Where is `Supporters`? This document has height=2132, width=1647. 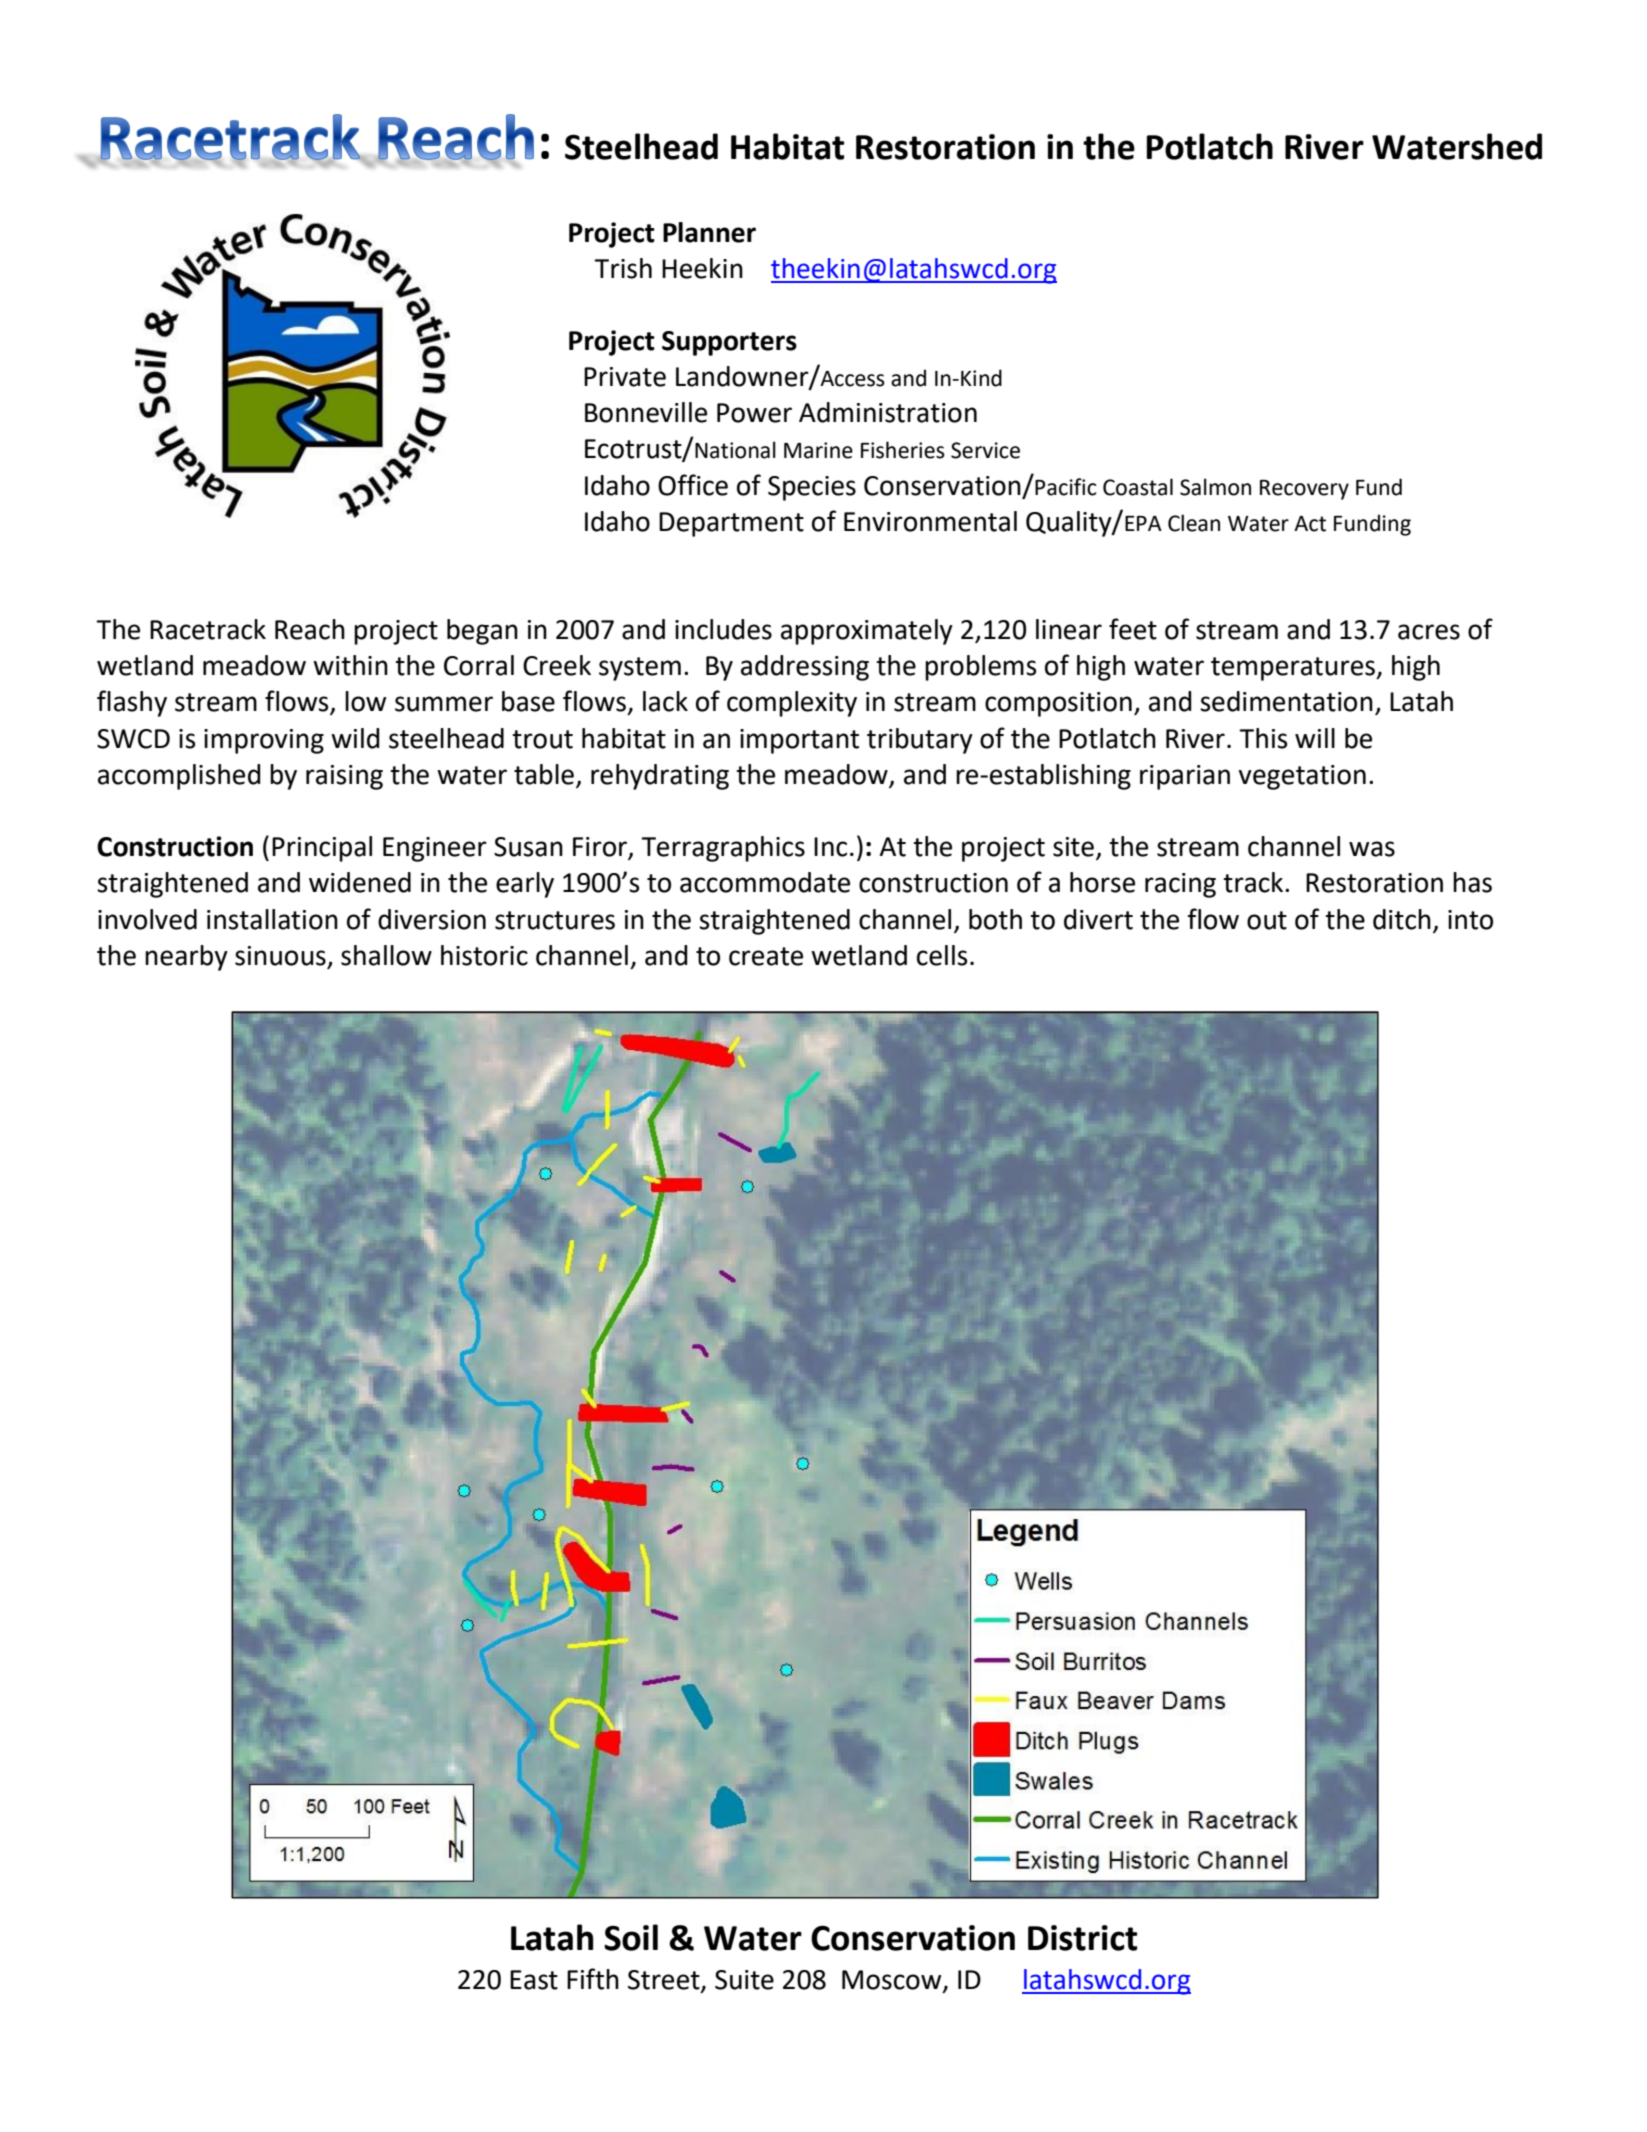 Supporters is located at coordinates (729, 343).
